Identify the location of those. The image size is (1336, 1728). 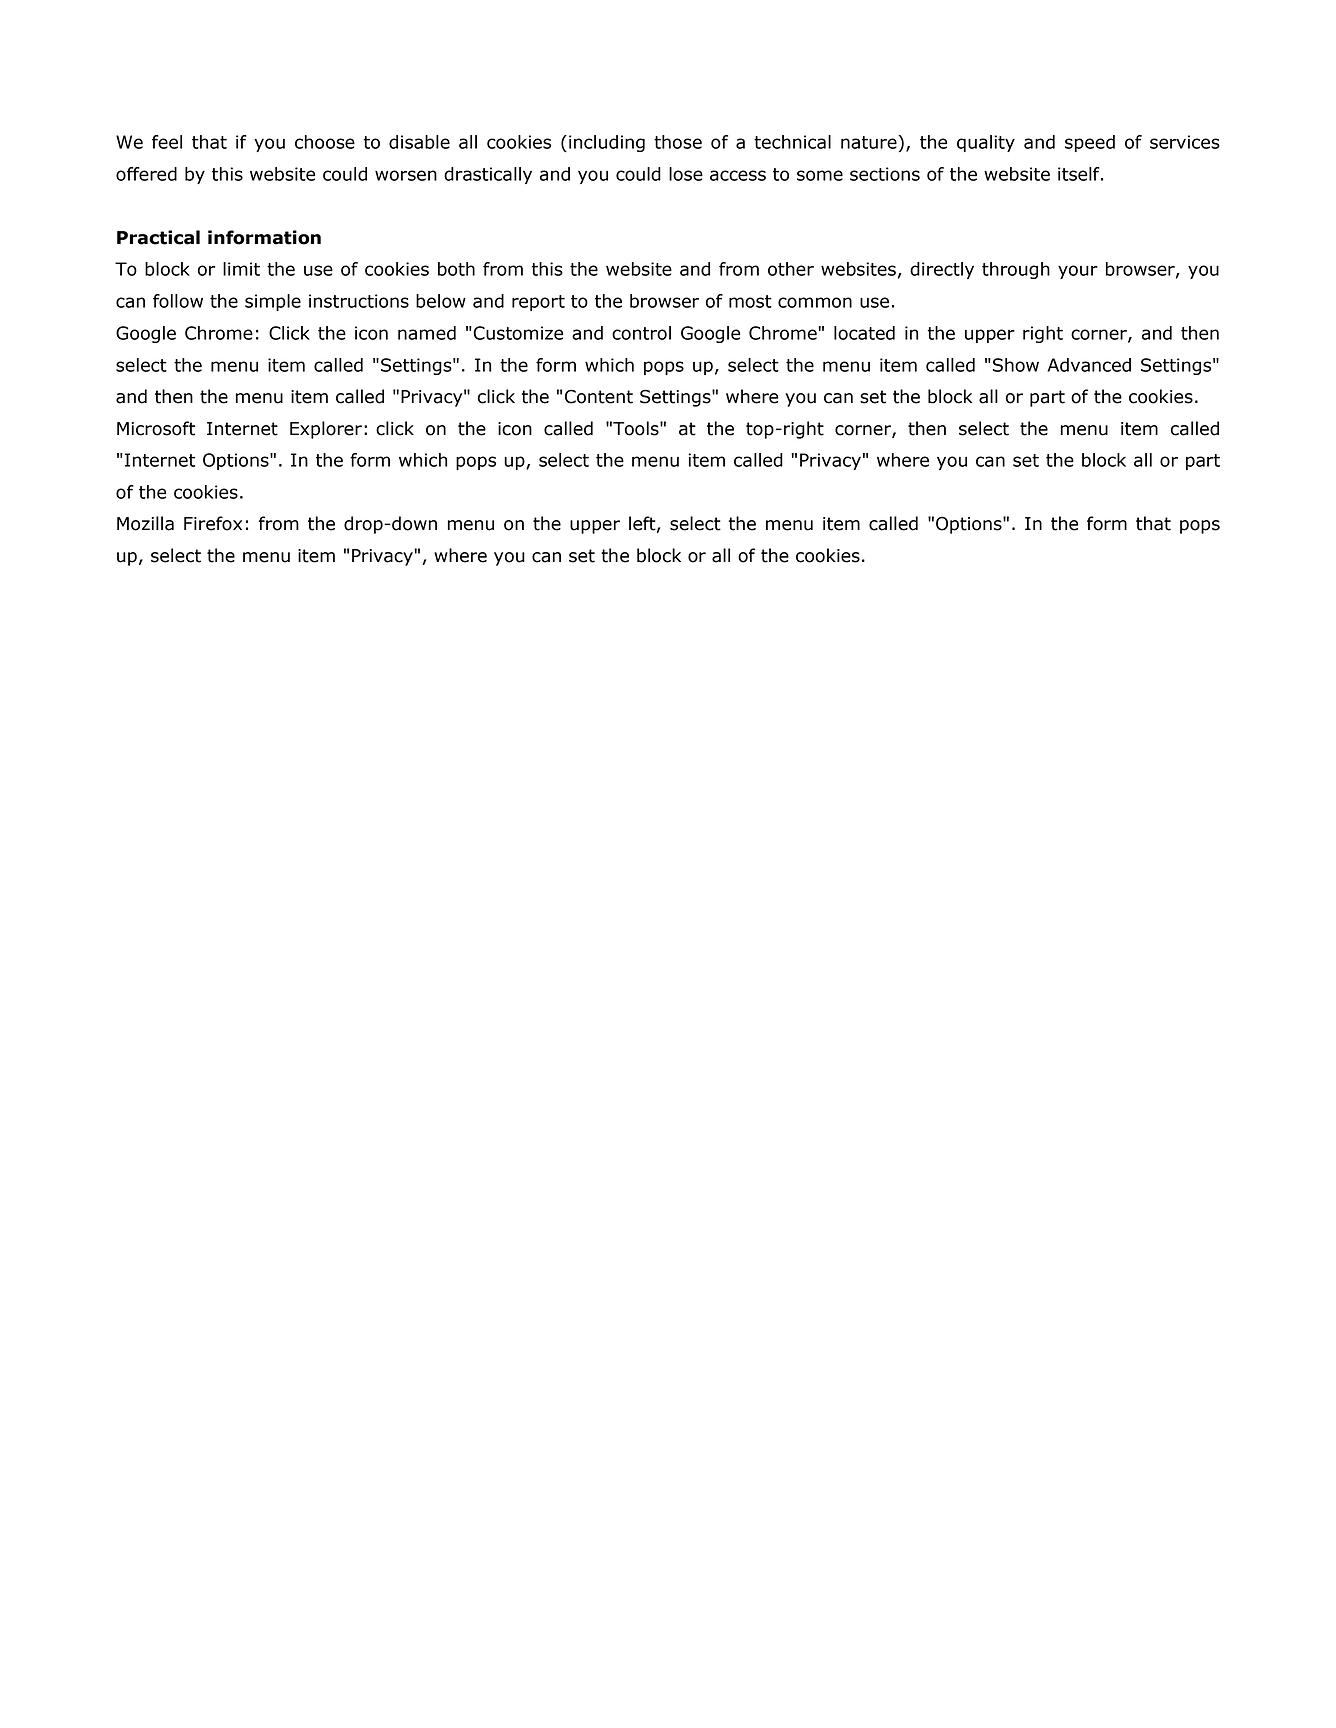
(678, 142).
